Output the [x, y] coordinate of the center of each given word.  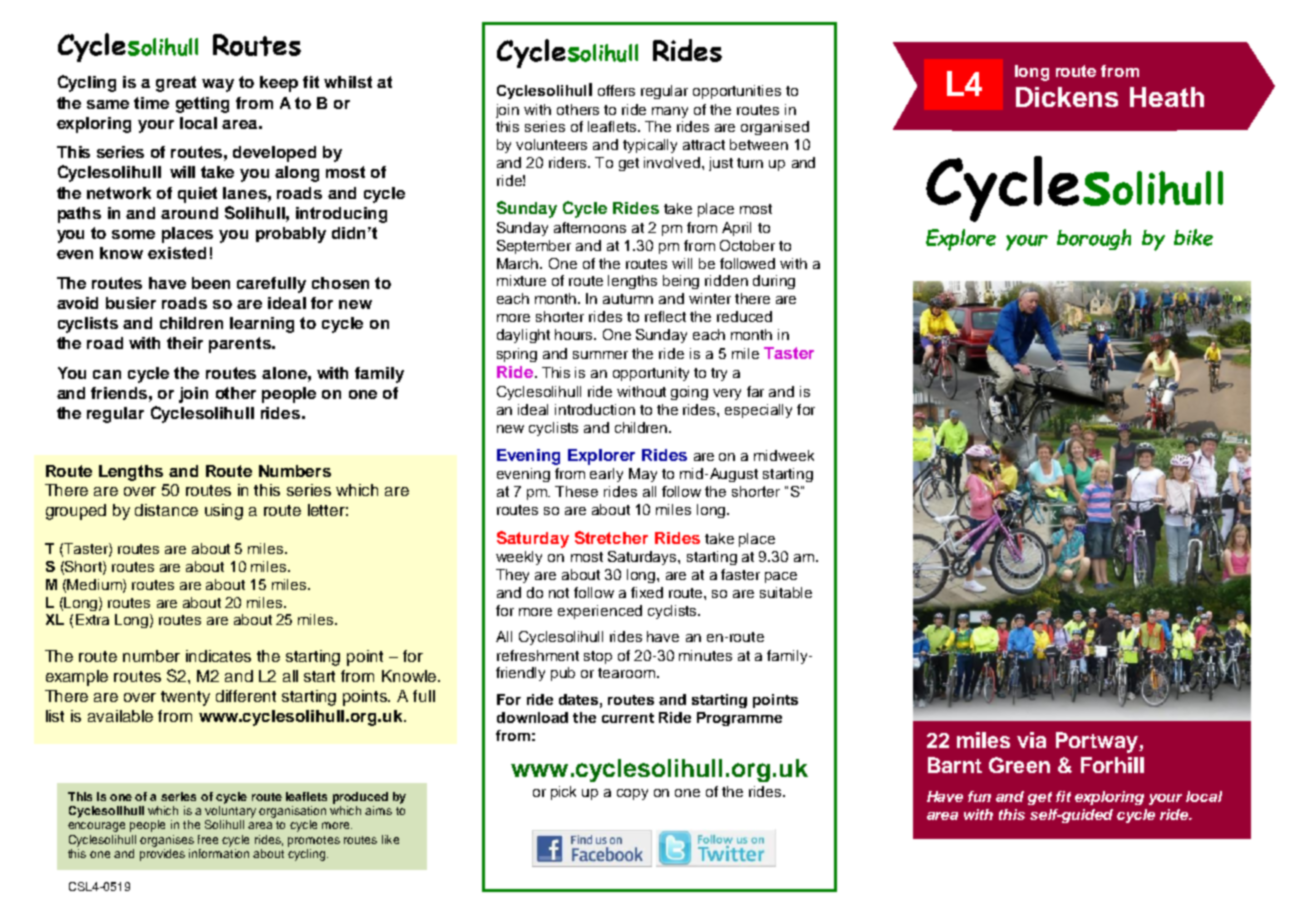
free [208, 839]
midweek [784, 455]
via [1031, 740]
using [224, 512]
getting [202, 105]
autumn [628, 299]
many [670, 112]
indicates [218, 656]
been [211, 283]
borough [1094, 239]
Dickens [1067, 97]
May [643, 475]
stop [598, 657]
